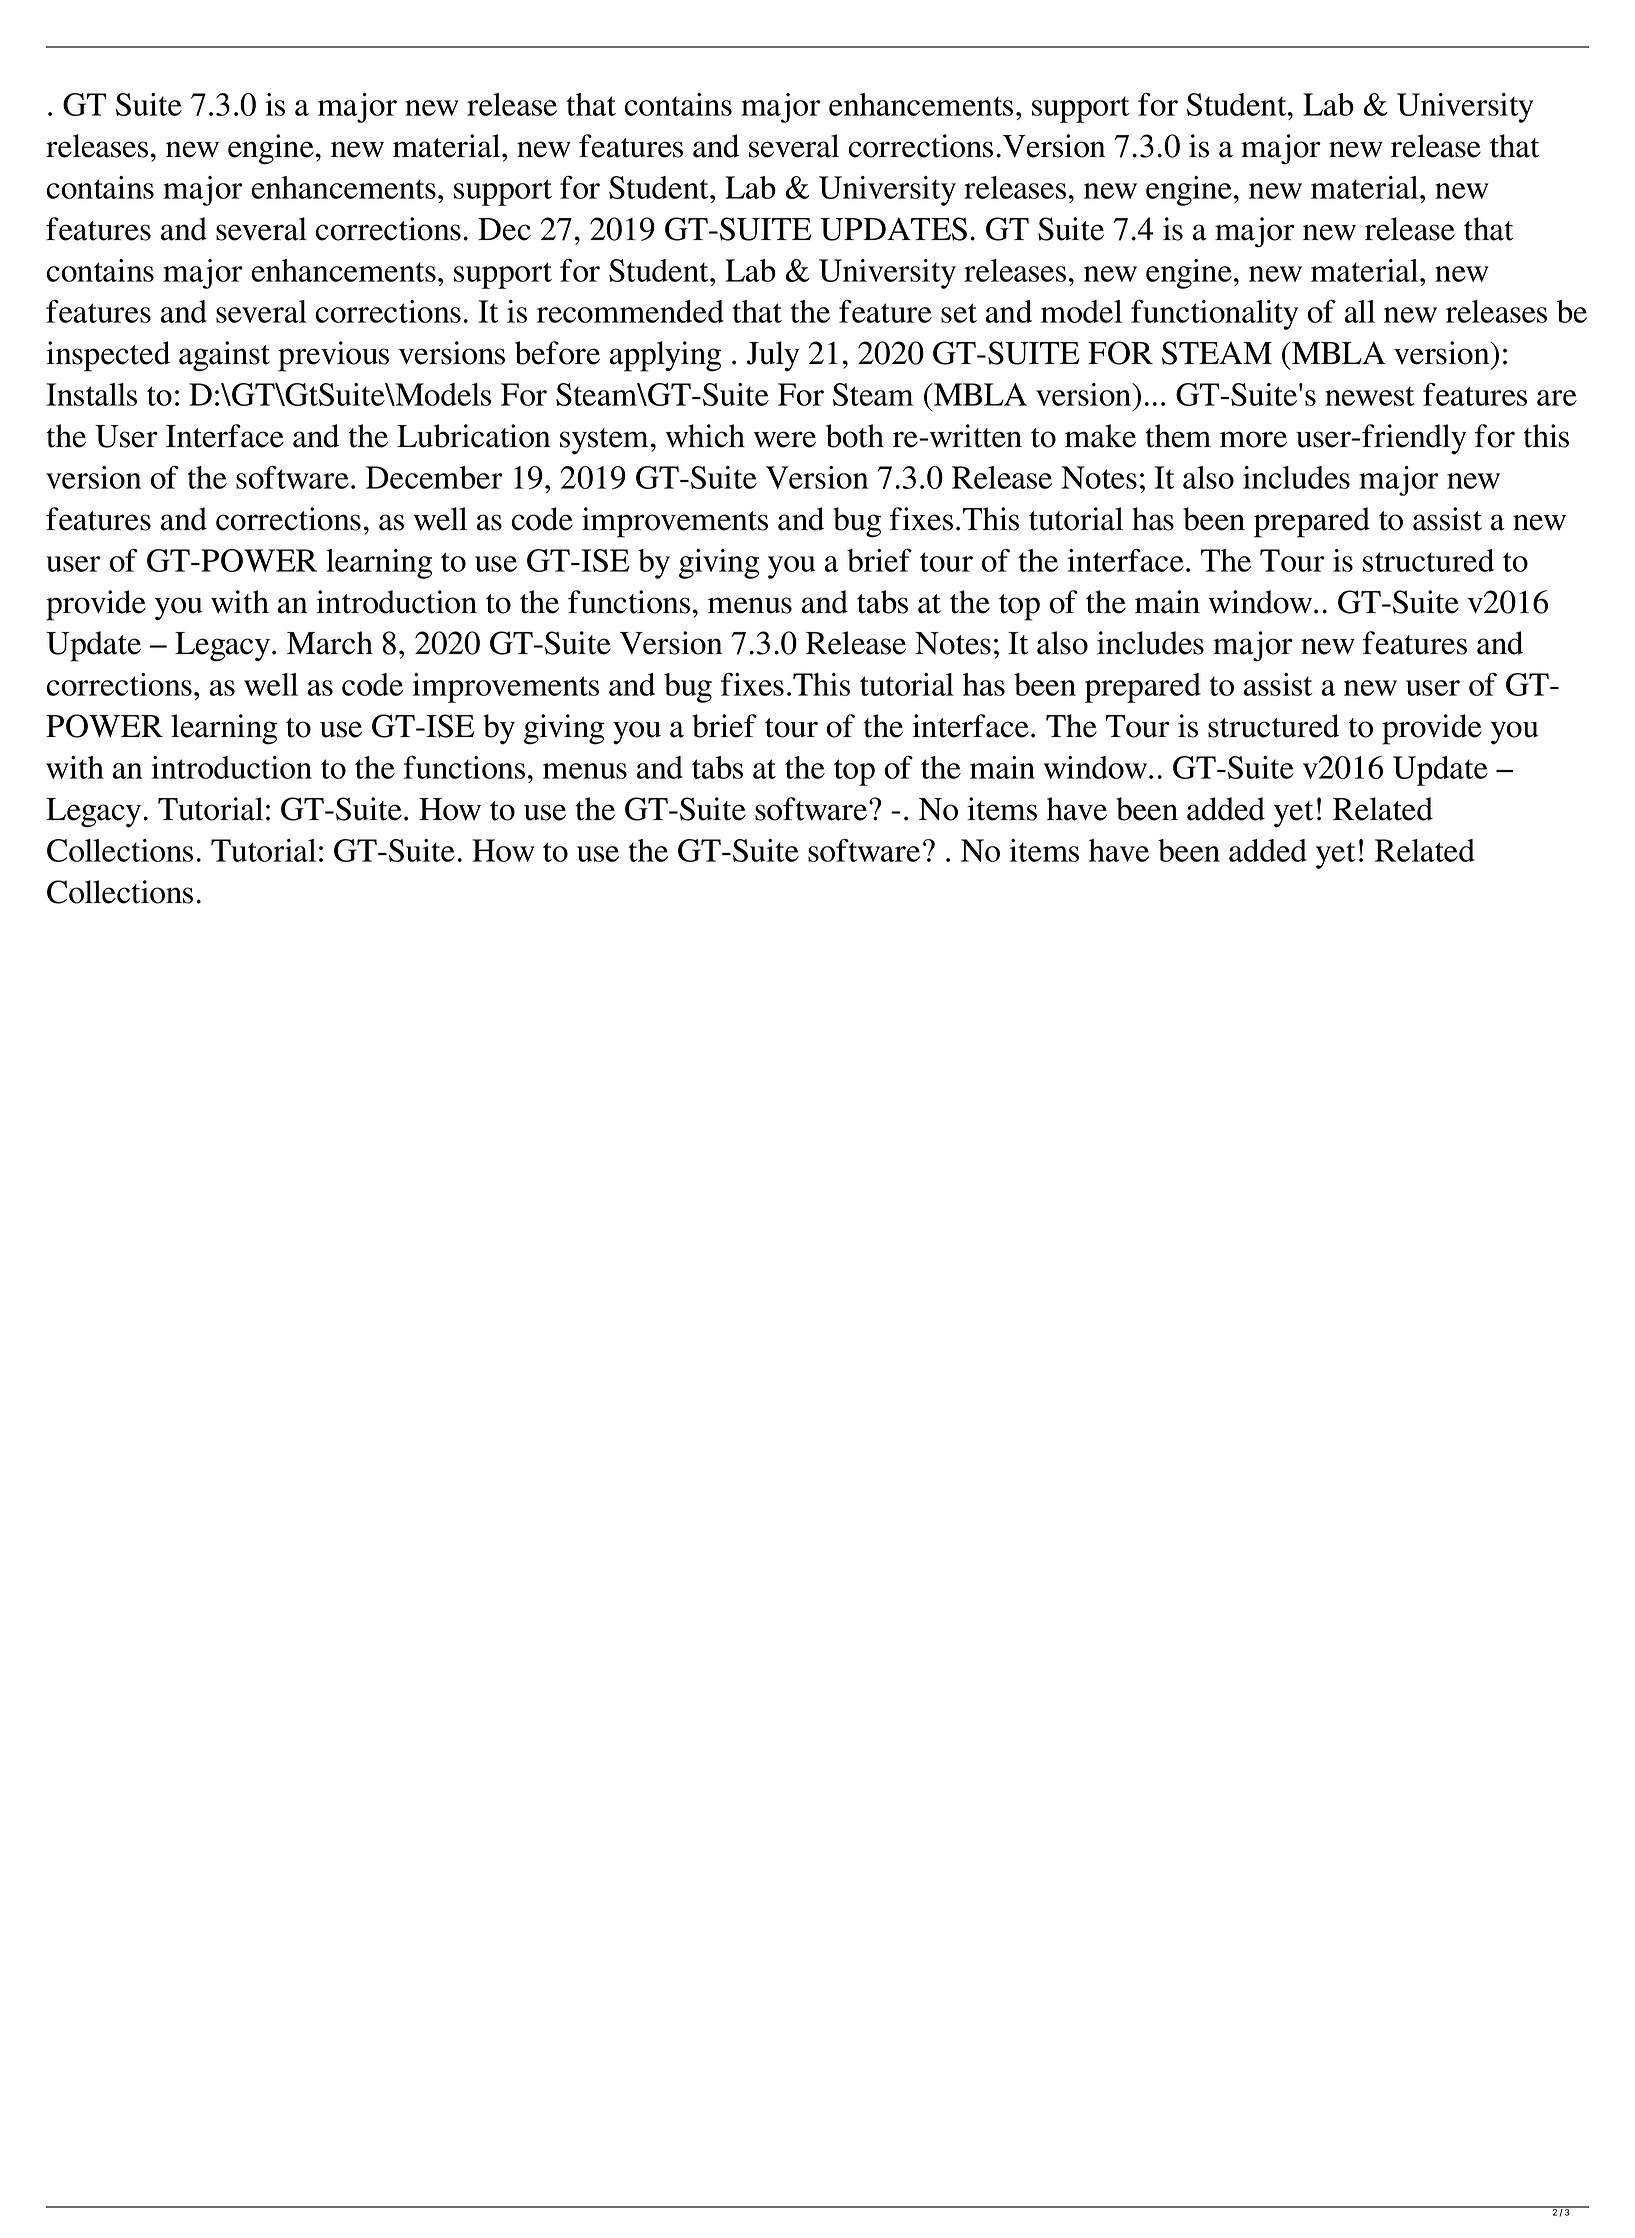  Describe the element at coordinates (604, 441) in the screenshot. I see `system` at that location.
